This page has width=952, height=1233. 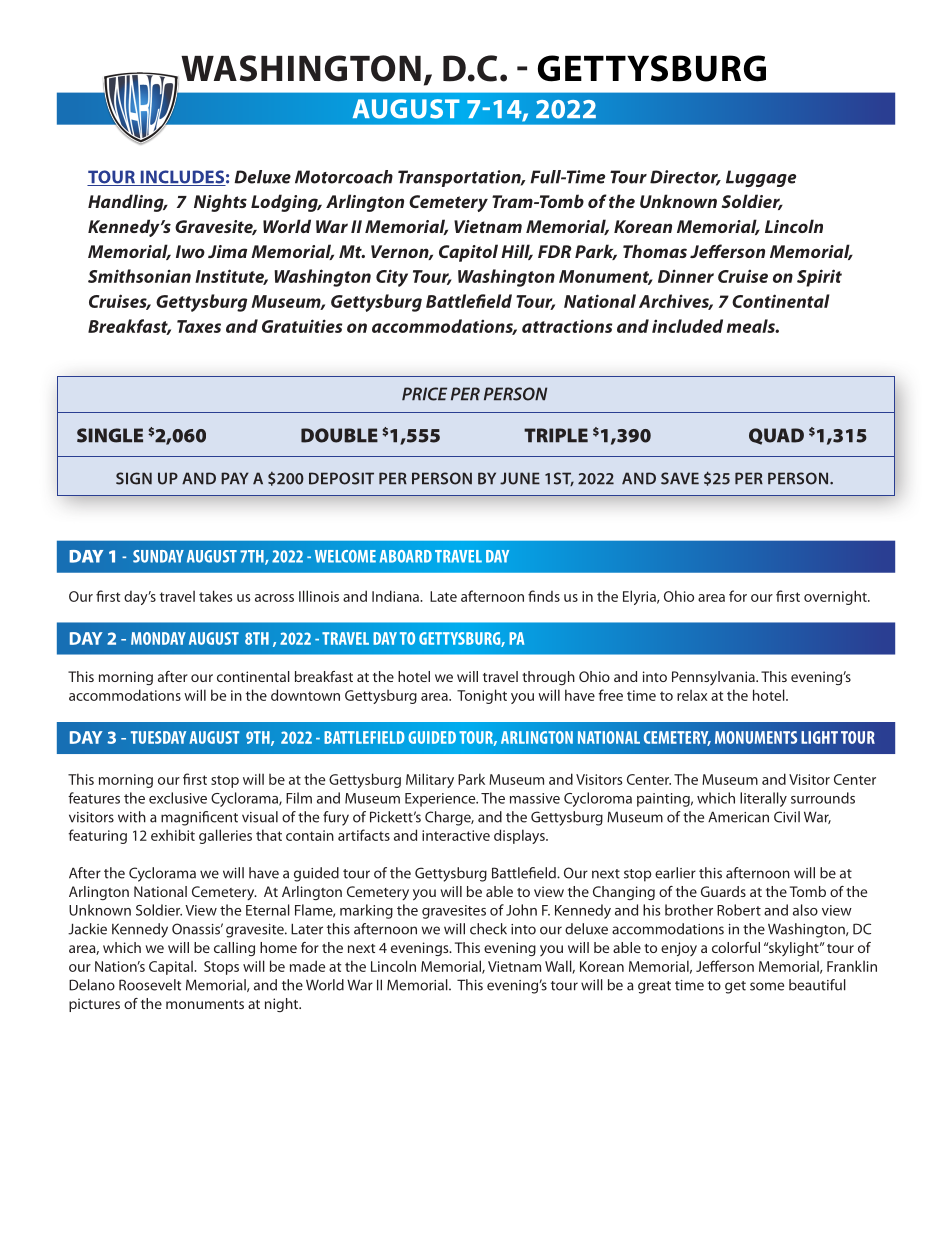 I want to click on Capitol, so click(x=468, y=253).
